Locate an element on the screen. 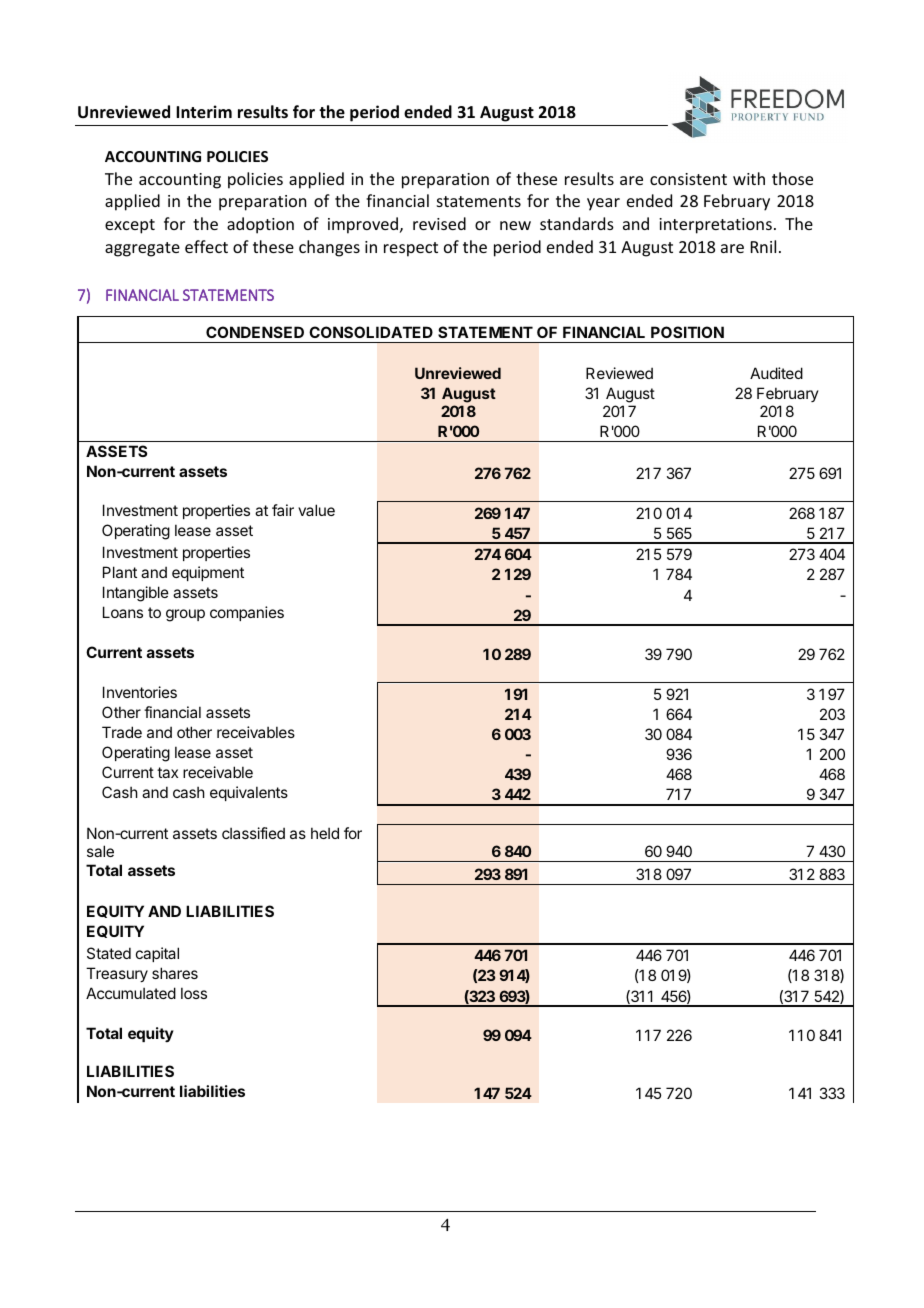  shares is located at coordinates (175, 973).
